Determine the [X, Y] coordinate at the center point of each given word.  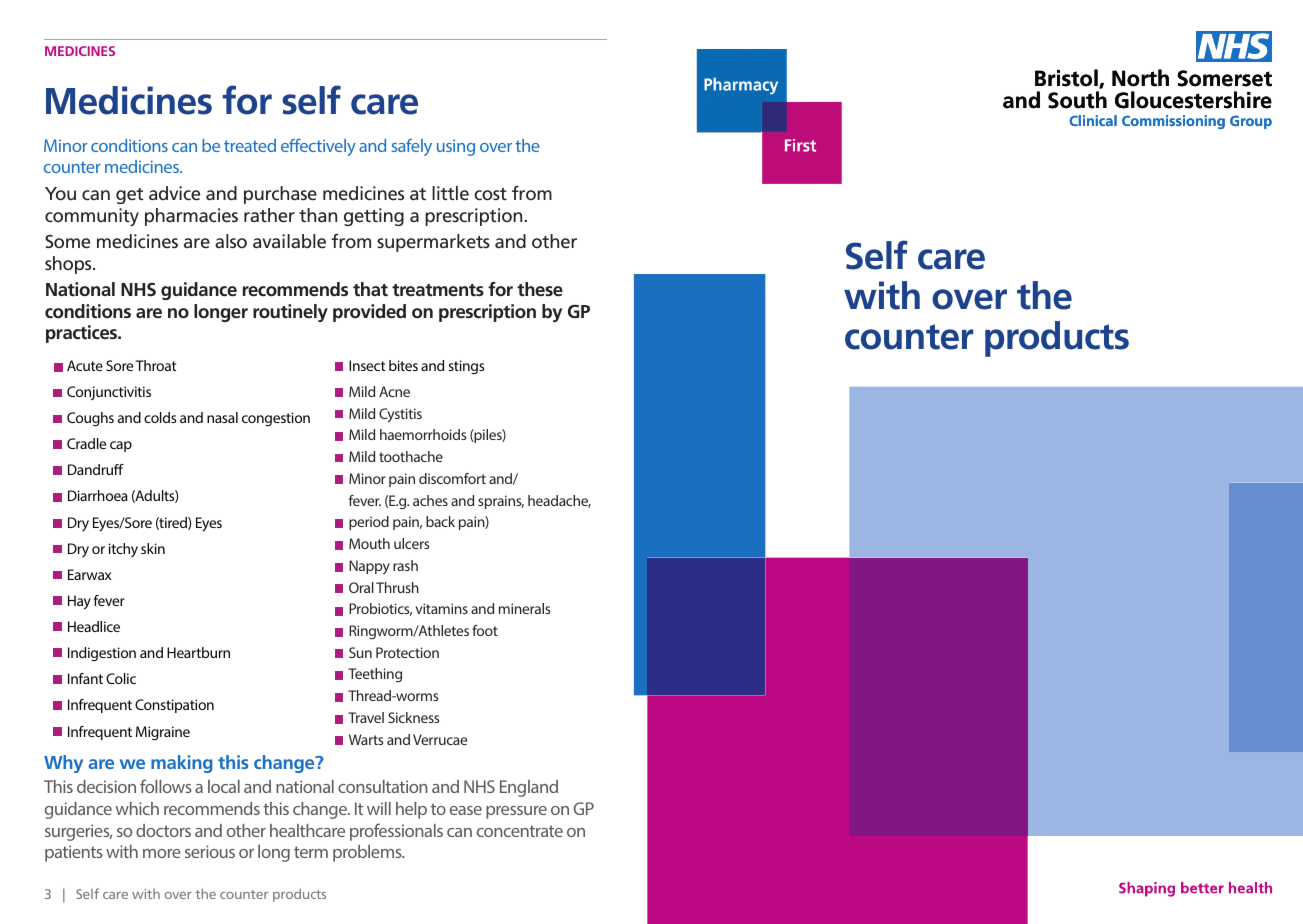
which [137, 808]
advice [174, 193]
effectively [318, 147]
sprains [501, 502]
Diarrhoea [98, 495]
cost [490, 194]
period [369, 523]
